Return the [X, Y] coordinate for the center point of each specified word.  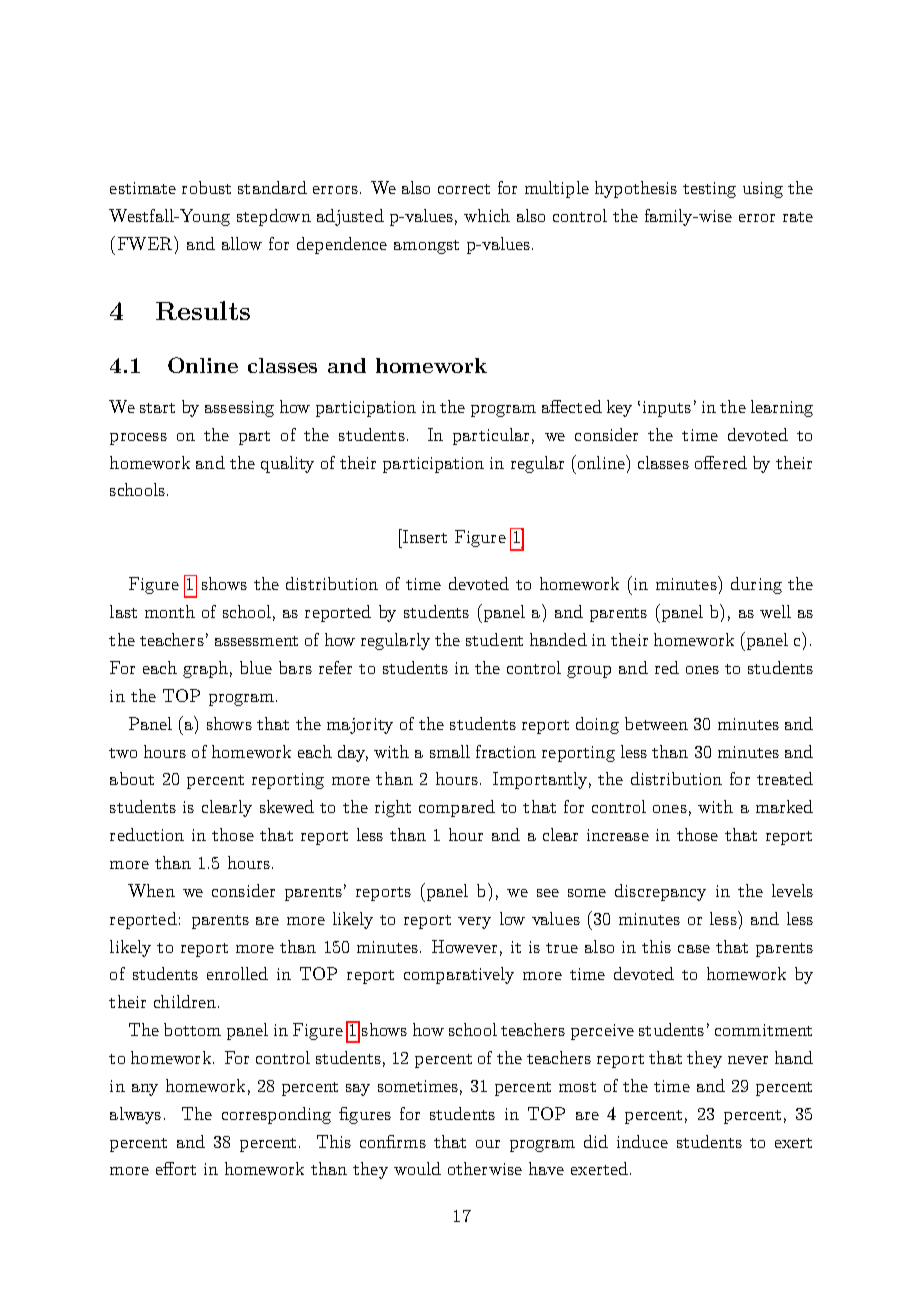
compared [457, 808]
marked [784, 806]
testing [709, 190]
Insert [424, 536]
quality [287, 464]
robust [206, 187]
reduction [147, 834]
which [487, 215]
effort [176, 1168]
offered [721, 462]
